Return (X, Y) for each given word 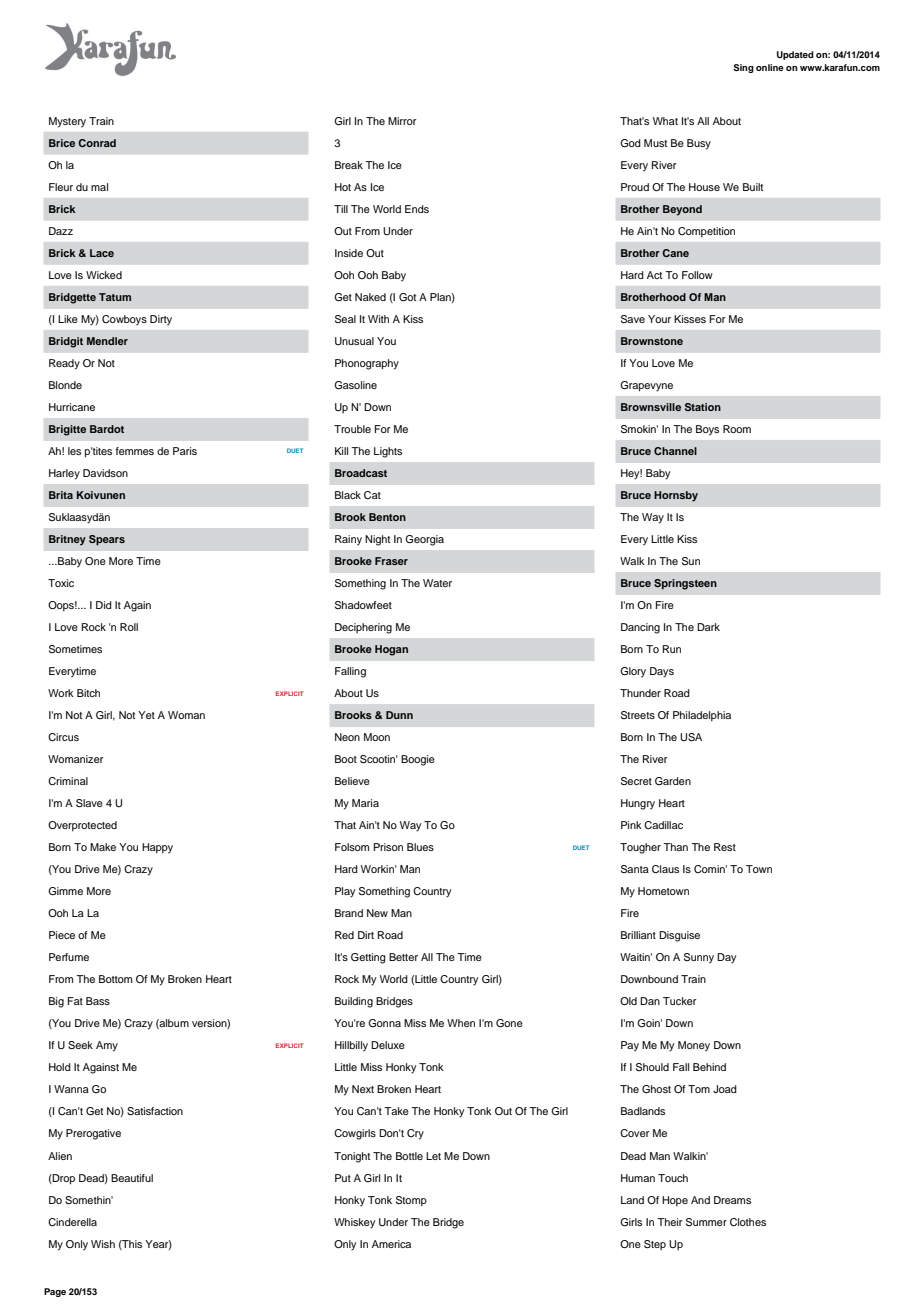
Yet (146, 715)
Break (349, 165)
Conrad (97, 143)
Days (662, 672)
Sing (743, 68)
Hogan (391, 650)
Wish (103, 1244)
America (391, 1244)
